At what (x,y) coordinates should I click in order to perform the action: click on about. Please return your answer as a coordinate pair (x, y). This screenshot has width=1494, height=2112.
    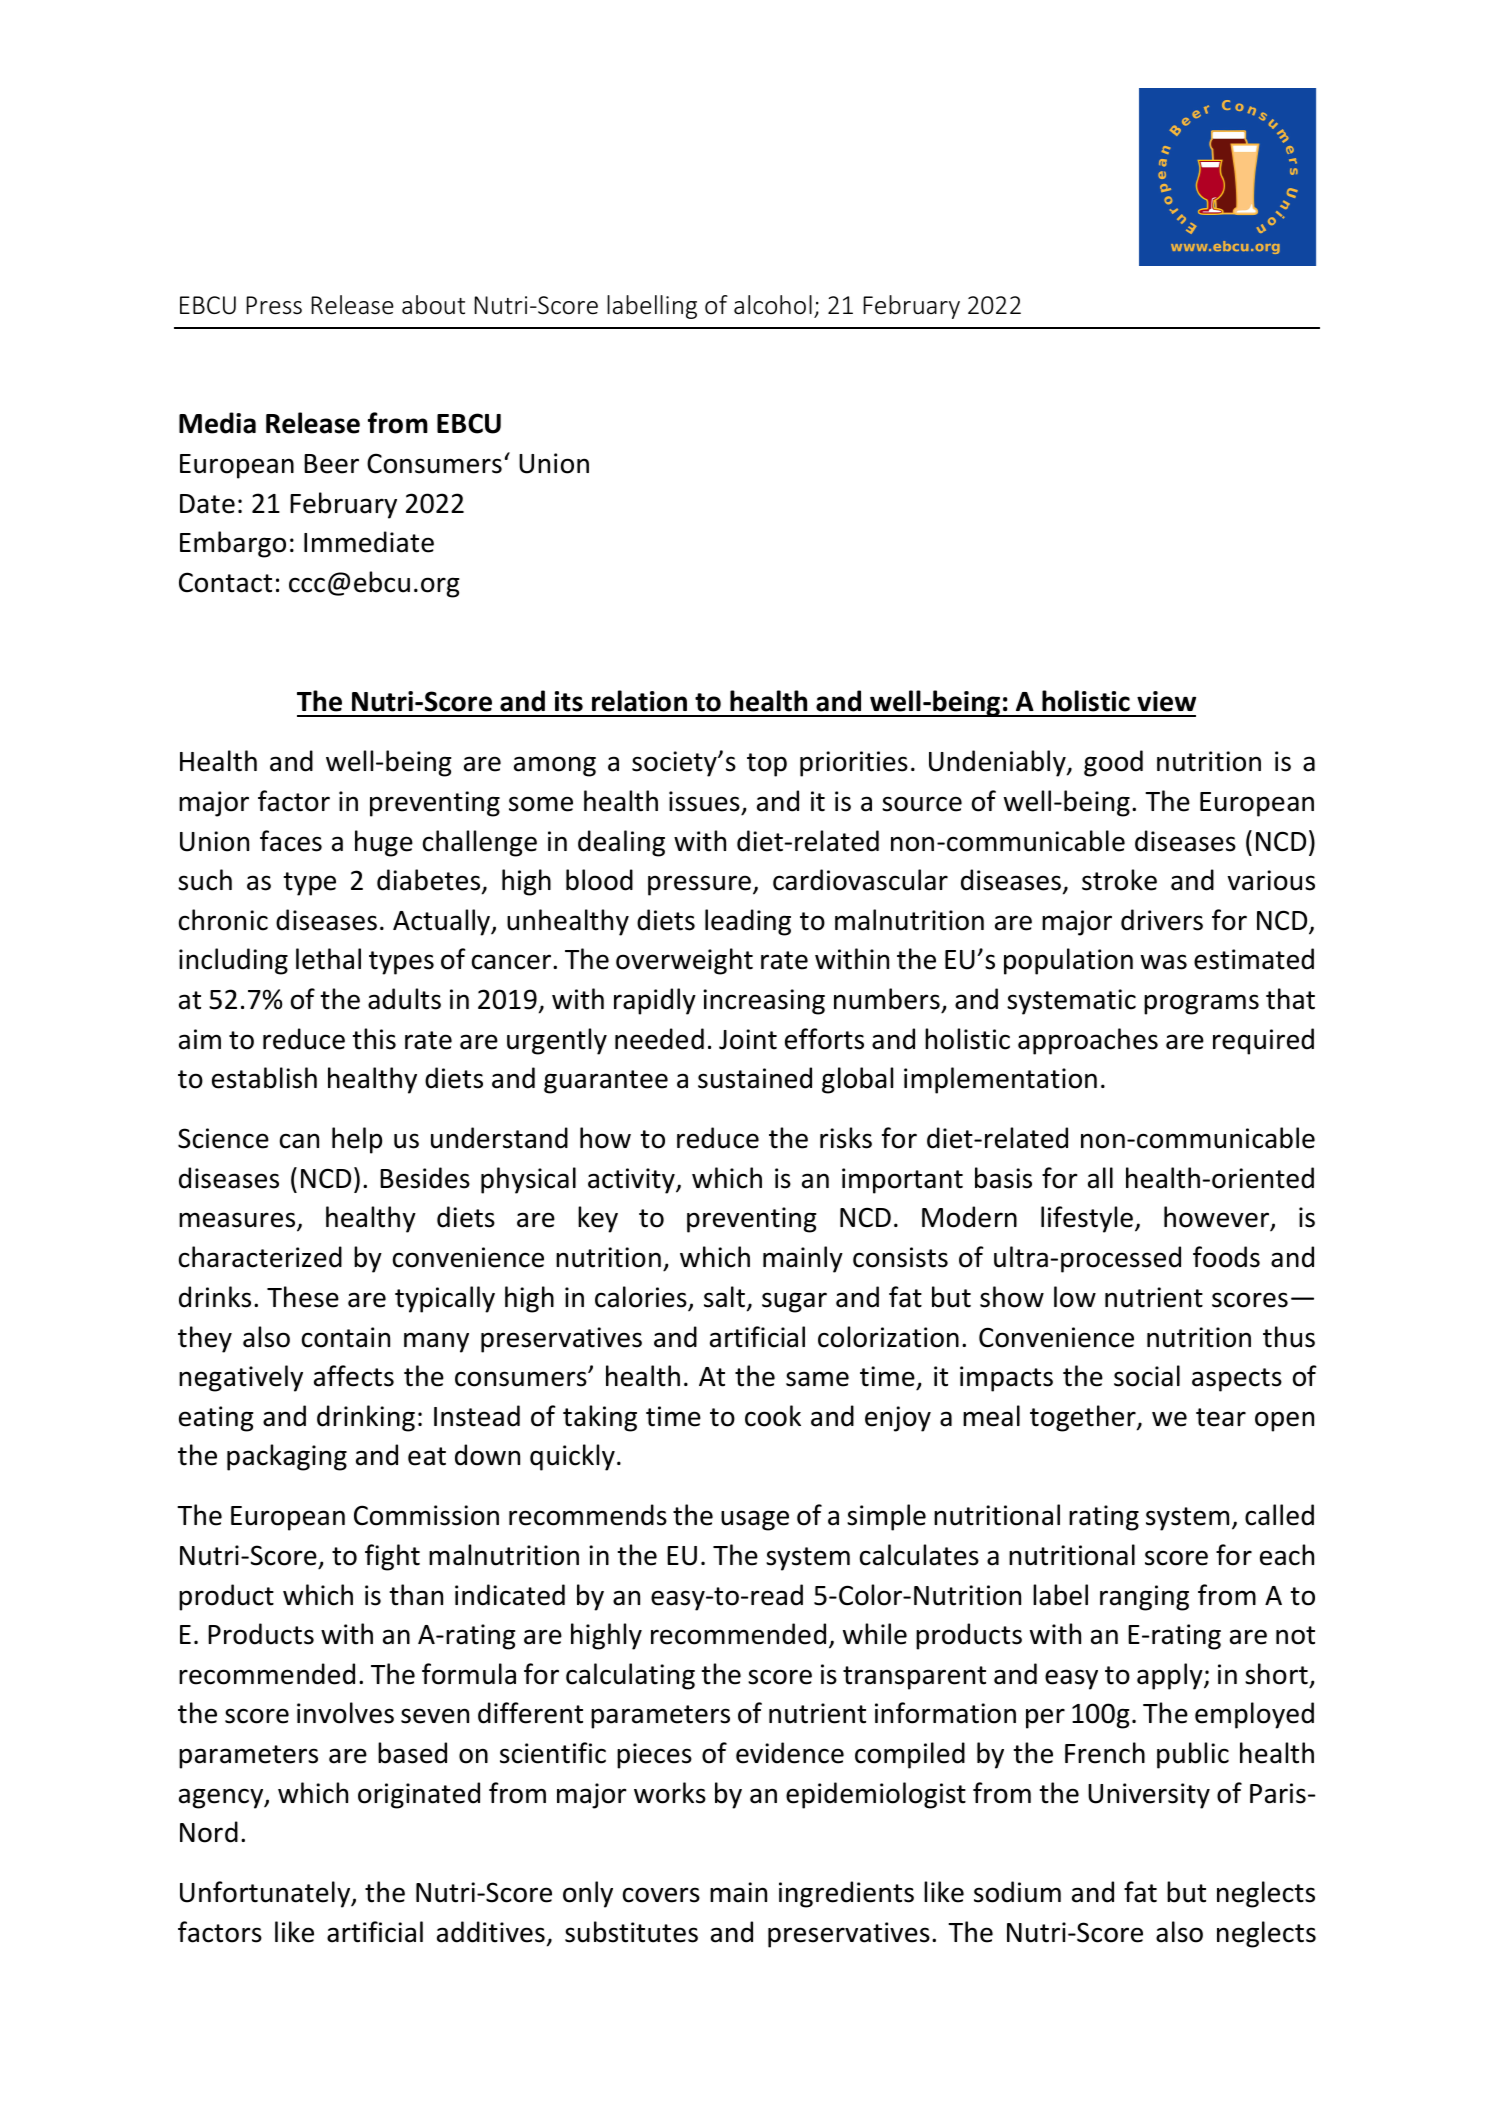
    Looking at the image, I should click on (433, 305).
